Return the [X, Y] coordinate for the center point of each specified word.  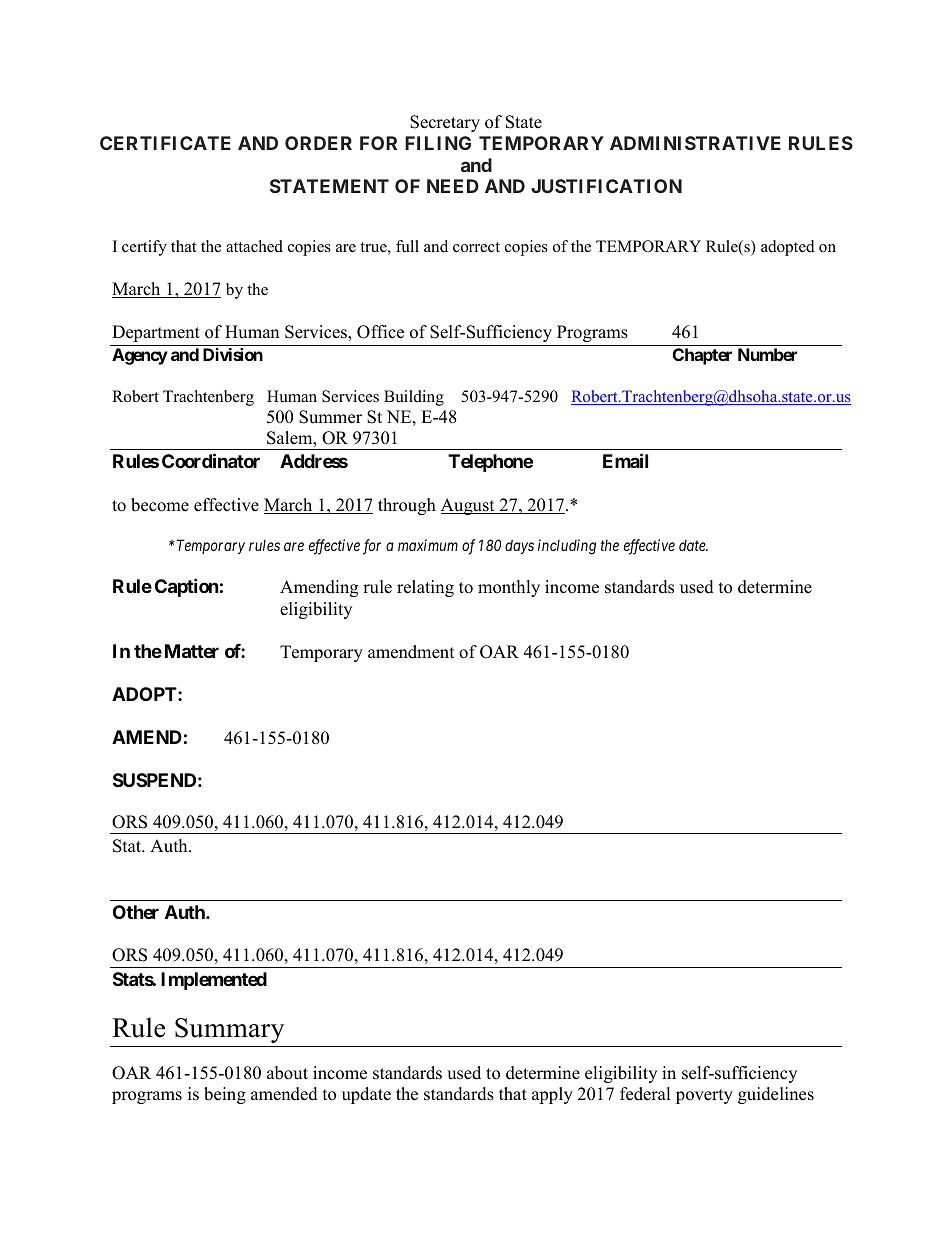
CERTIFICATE [165, 143]
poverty [704, 1096]
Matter [192, 651]
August [469, 506]
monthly [509, 588]
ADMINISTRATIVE [695, 143]
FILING [438, 143]
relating [425, 588]
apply [552, 1095]
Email [625, 460]
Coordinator [211, 460]
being [225, 1095]
